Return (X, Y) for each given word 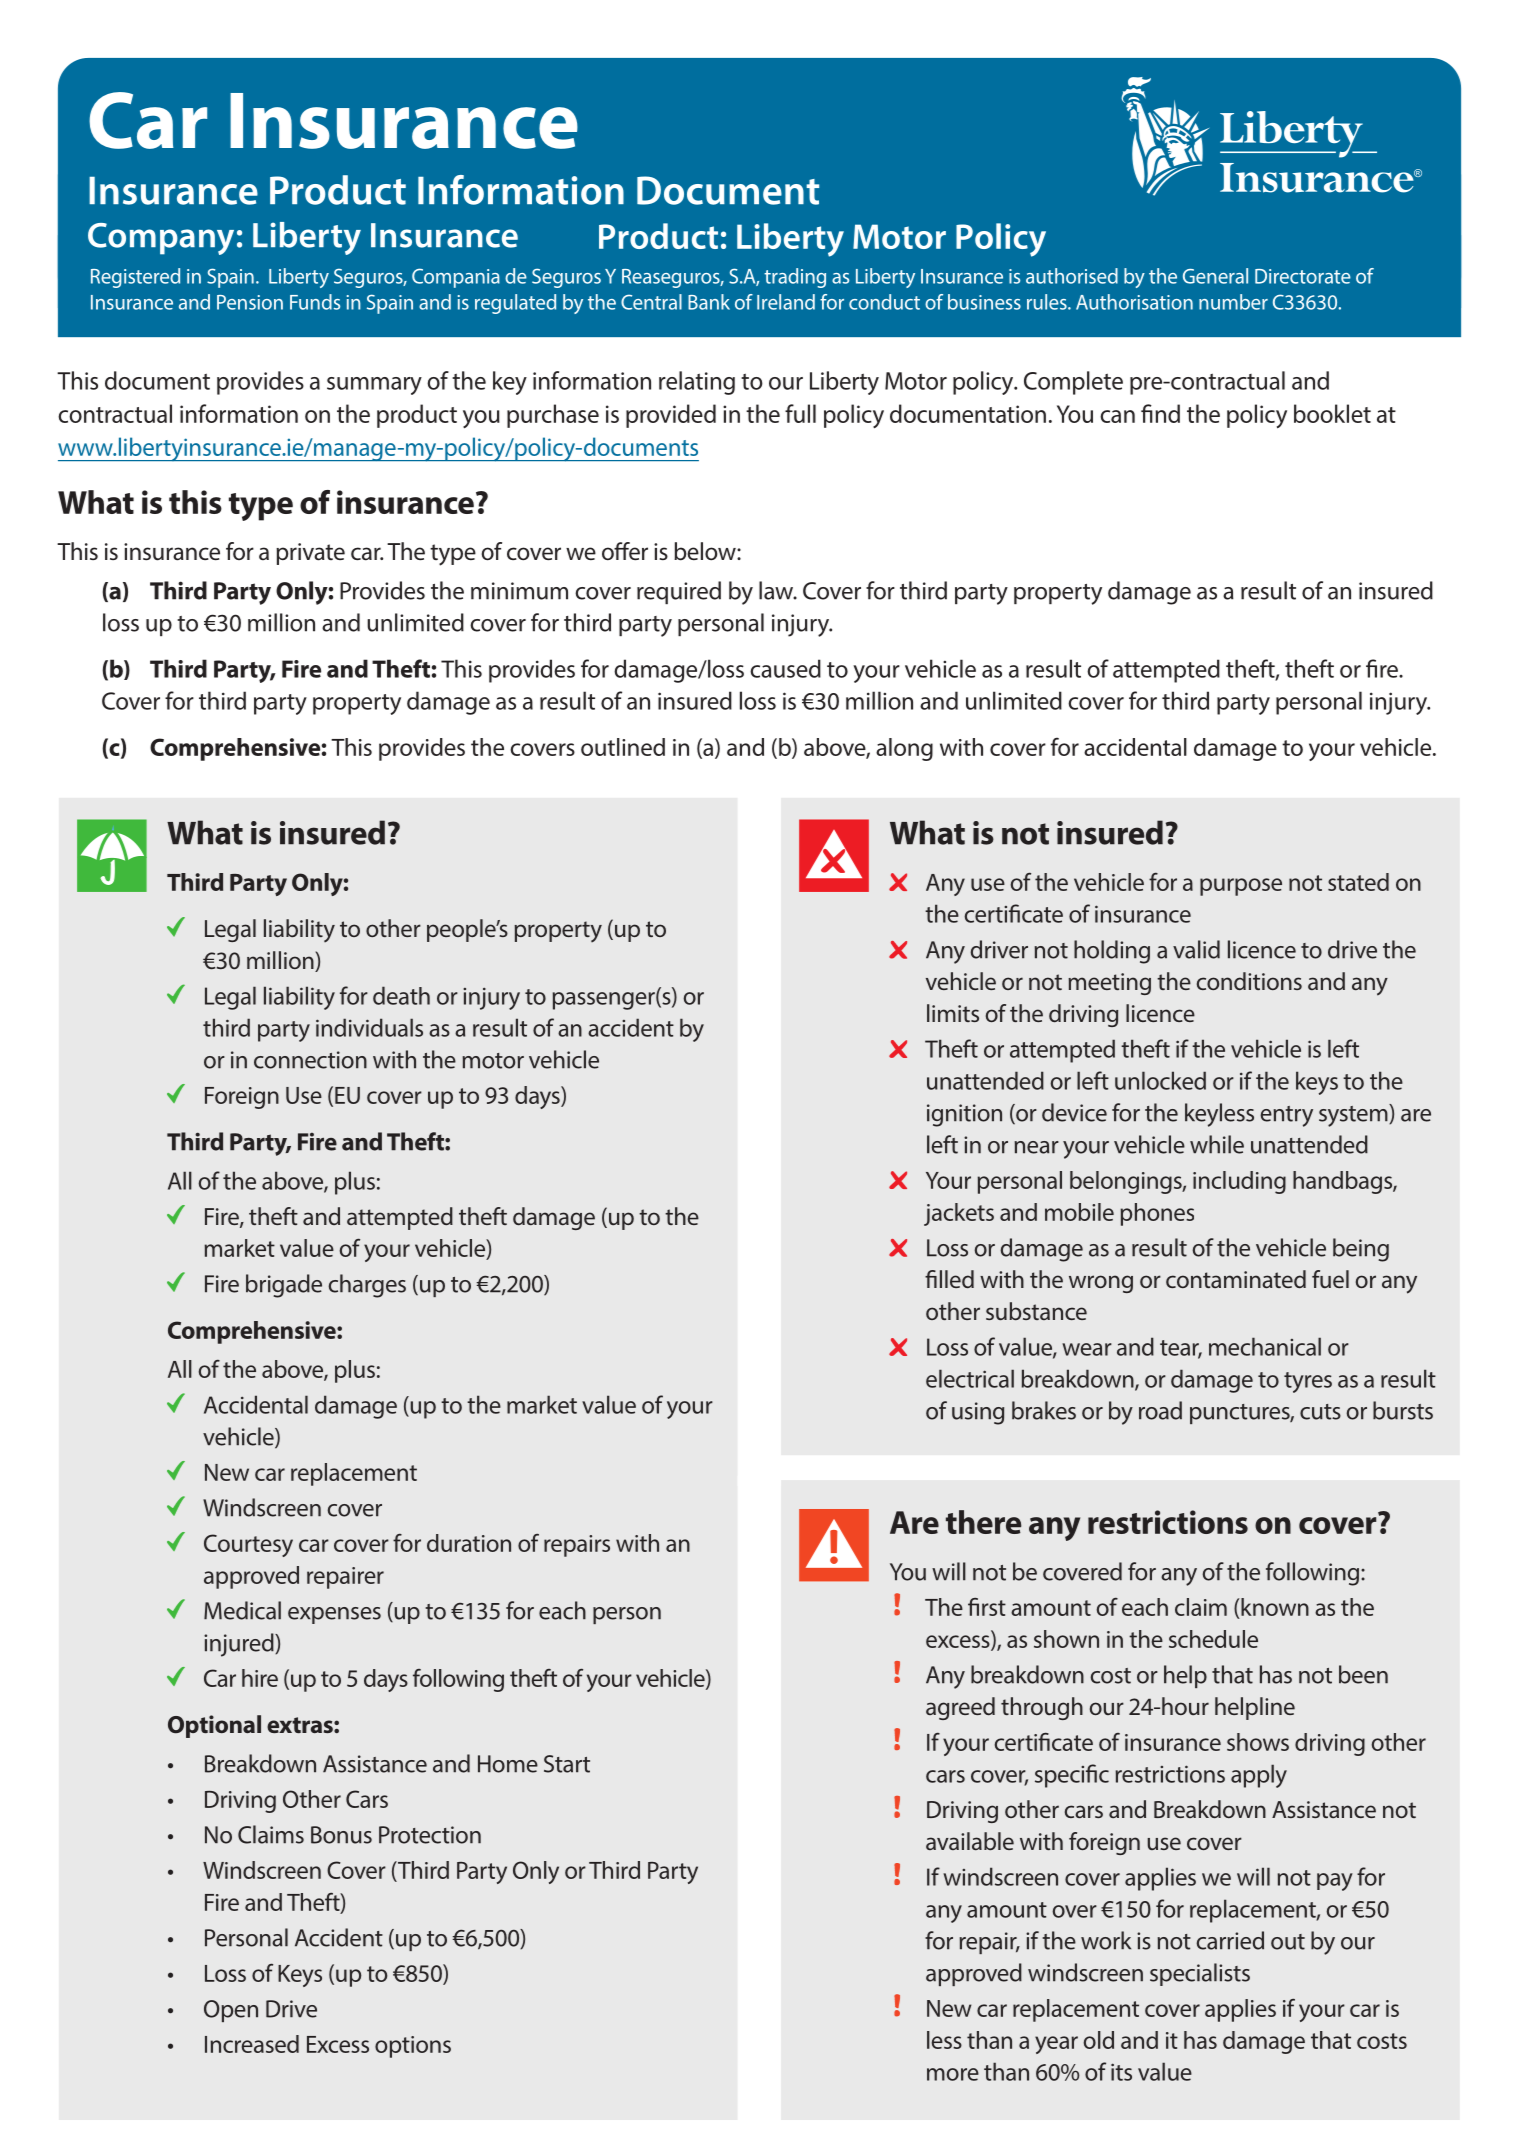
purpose (1241, 887)
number (1233, 302)
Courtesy (248, 1545)
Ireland (786, 302)
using (978, 1413)
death (401, 995)
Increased (252, 2044)
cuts (1320, 1412)
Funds (315, 302)
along (904, 749)
